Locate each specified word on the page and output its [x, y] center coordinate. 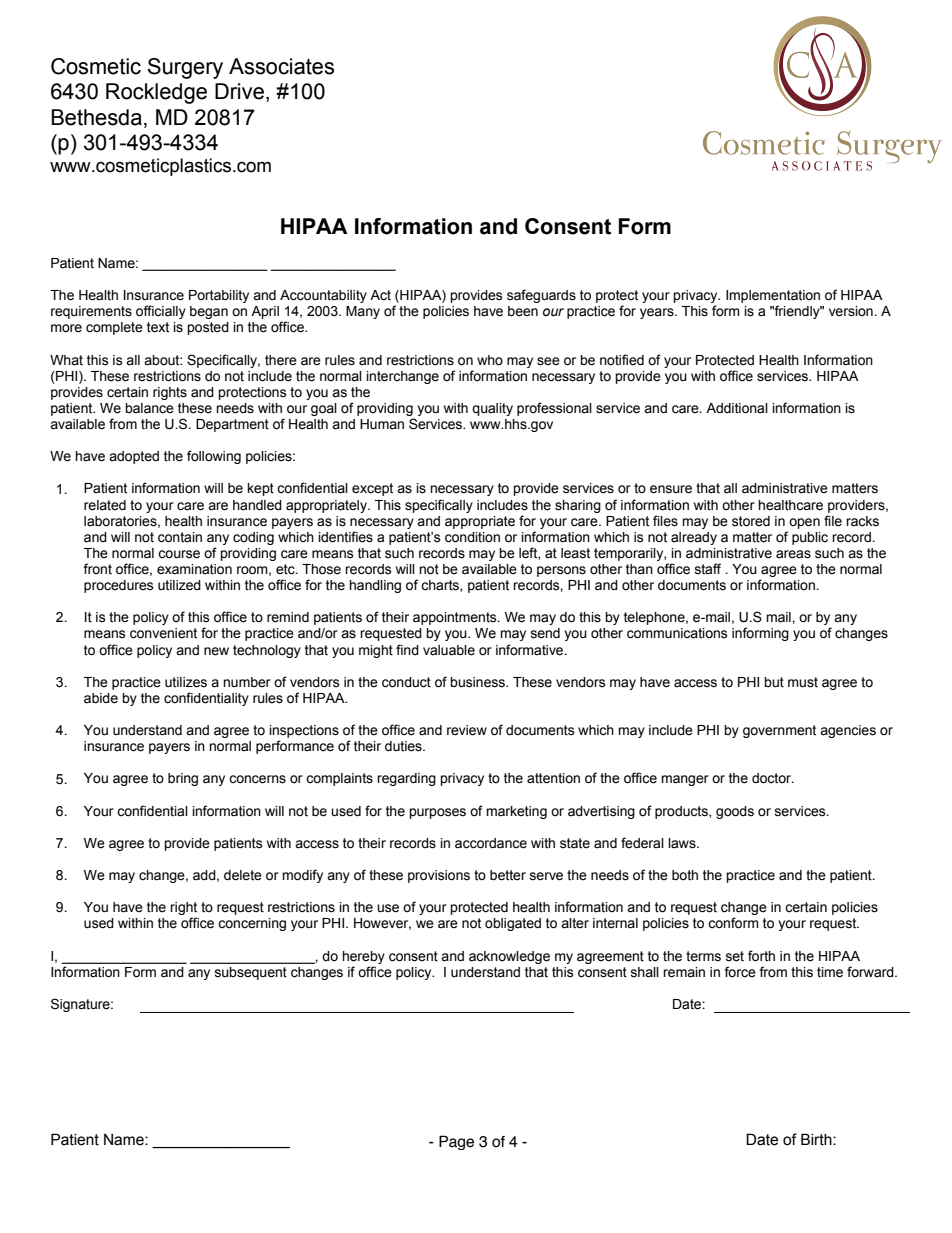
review [467, 730]
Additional [737, 408]
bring [183, 779]
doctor [773, 778]
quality [492, 409]
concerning [252, 924]
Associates [281, 66]
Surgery [185, 68]
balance [149, 408]
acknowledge [509, 957]
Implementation [773, 296]
